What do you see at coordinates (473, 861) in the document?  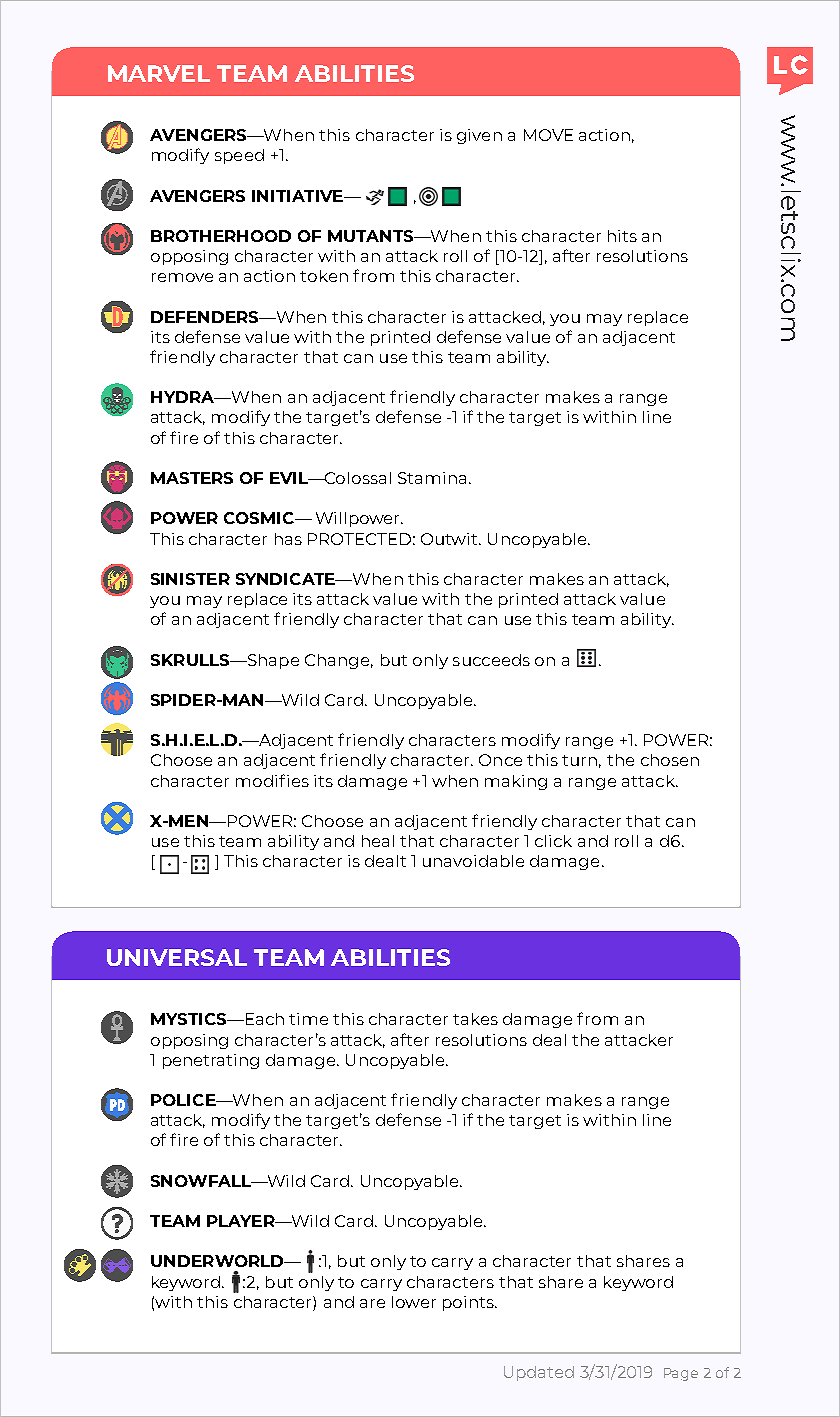 I see `unavoidable` at bounding box center [473, 861].
